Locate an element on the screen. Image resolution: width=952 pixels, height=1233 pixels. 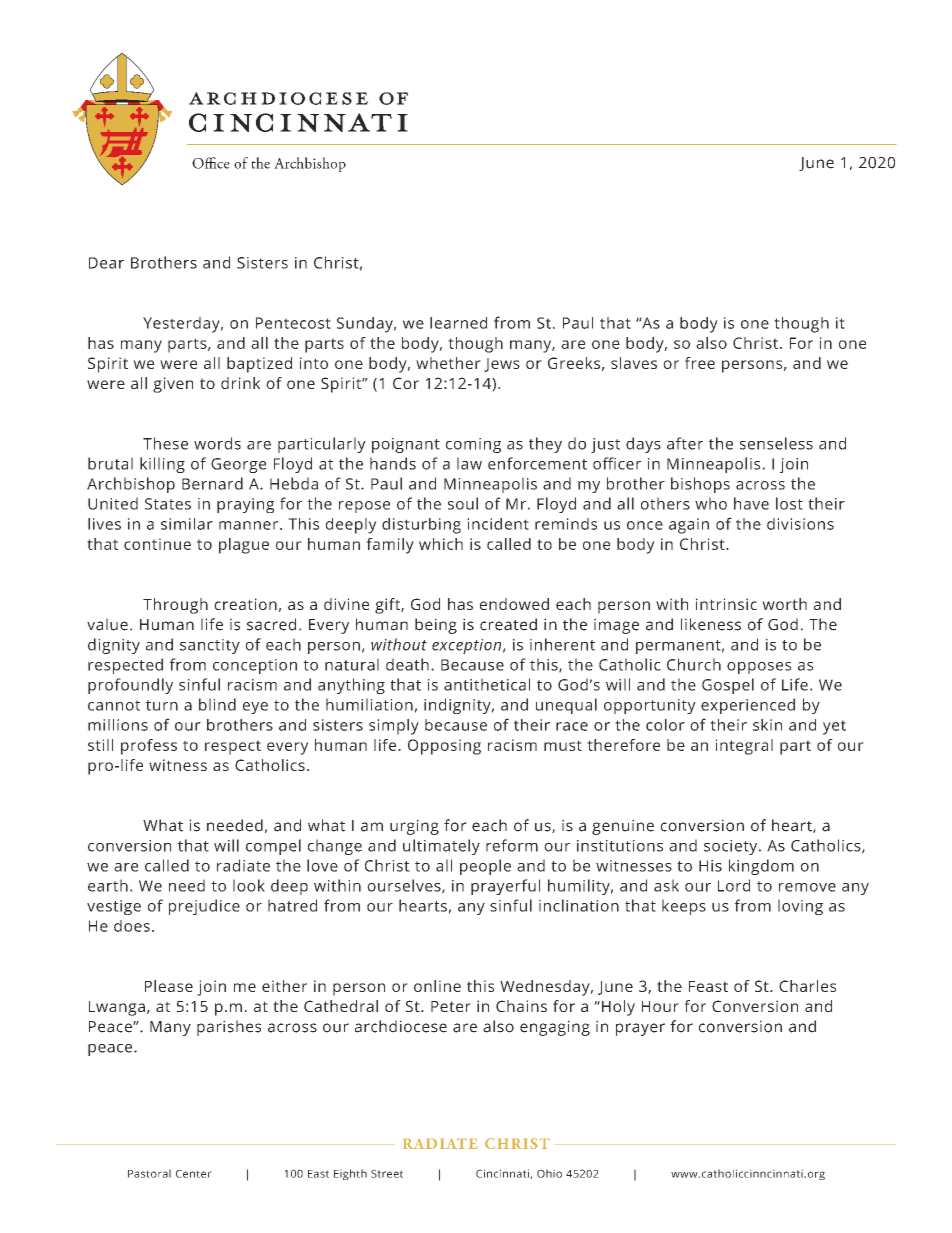
which is located at coordinates (441, 544).
